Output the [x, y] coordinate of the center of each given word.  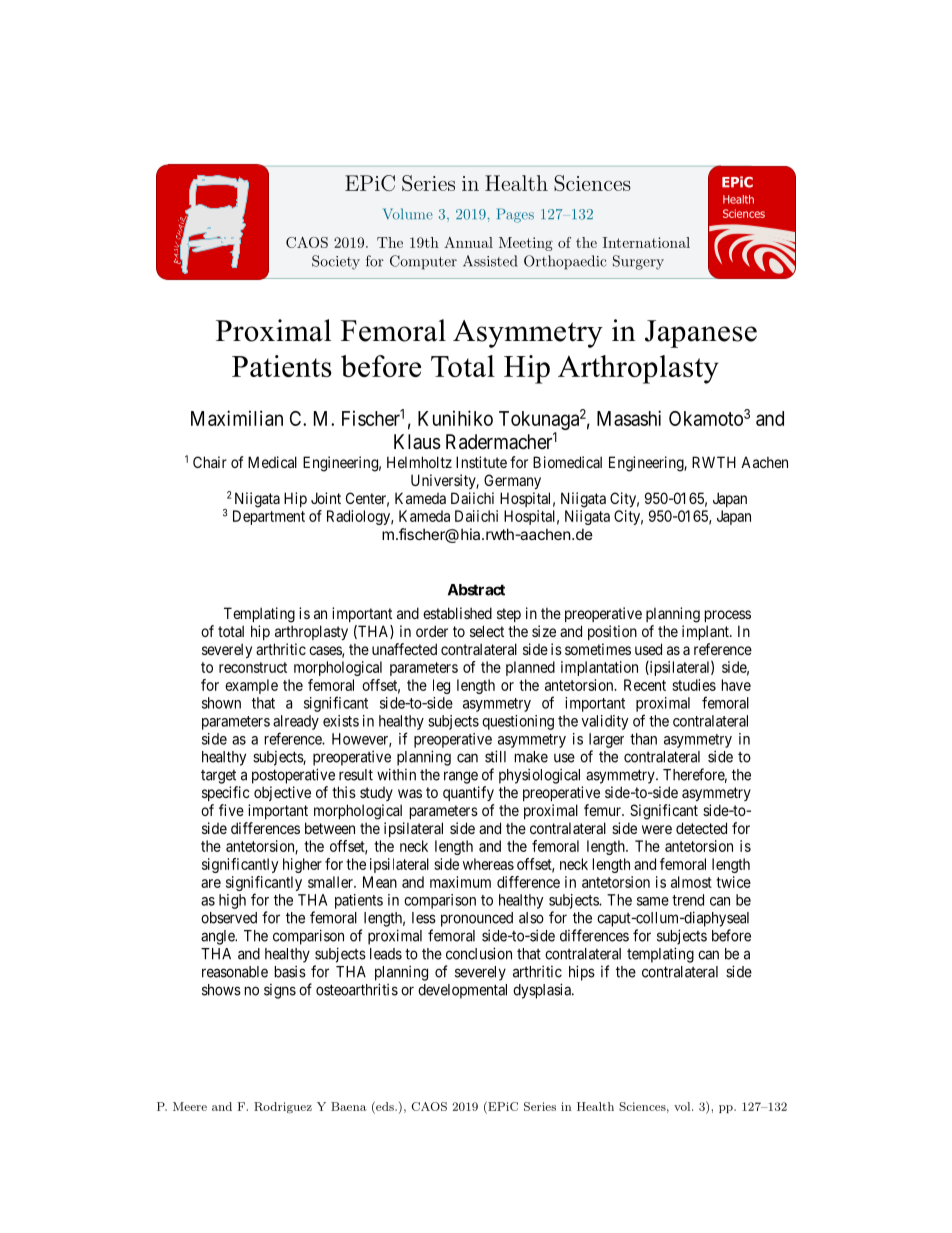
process [728, 616]
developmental [462, 991]
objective [282, 793]
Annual [468, 242]
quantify [468, 793]
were [657, 829]
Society [336, 262]
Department [269, 517]
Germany [512, 481]
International [646, 242]
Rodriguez [283, 1108]
